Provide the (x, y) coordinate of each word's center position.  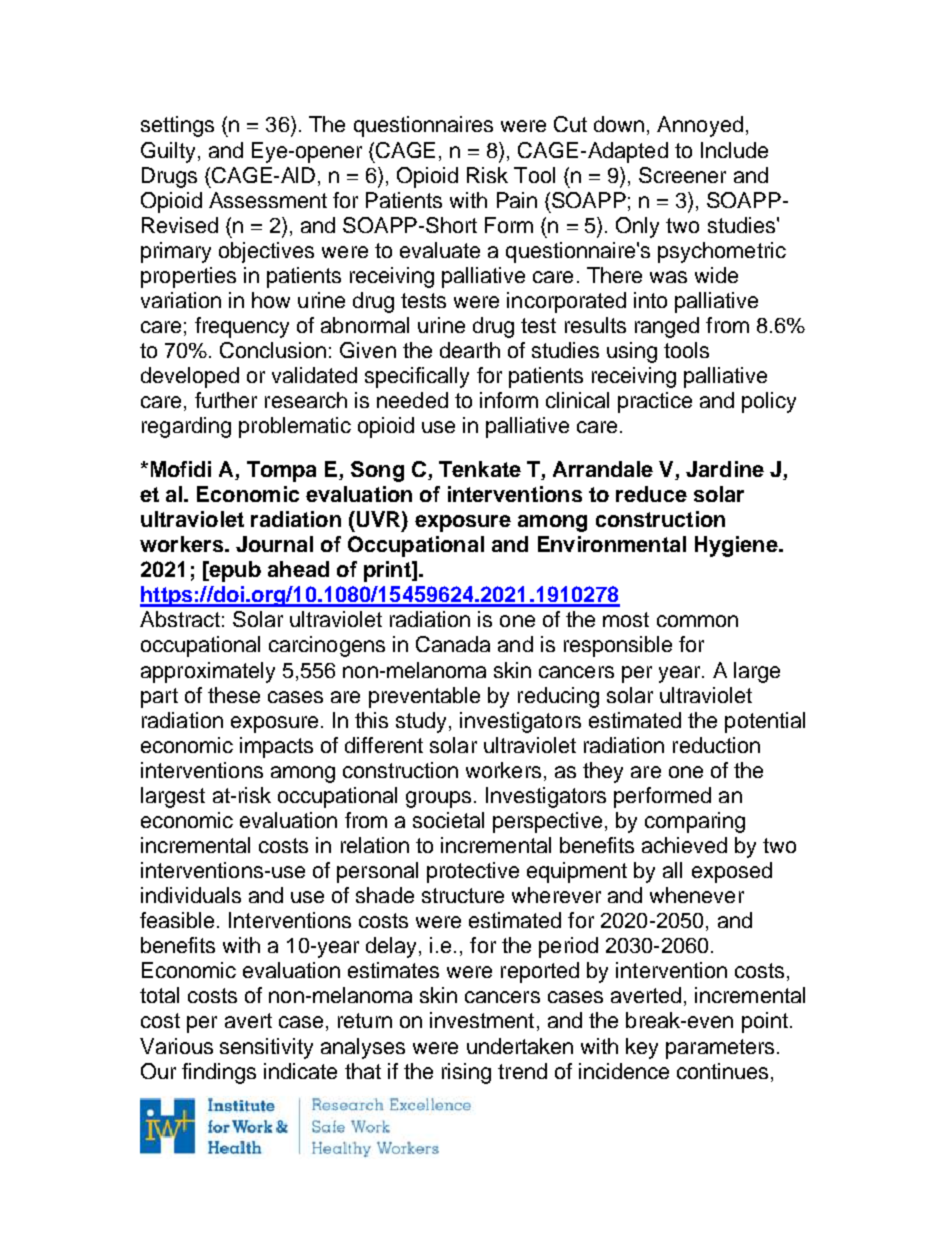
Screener (682, 175)
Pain (517, 200)
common (697, 621)
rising (466, 1073)
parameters (720, 1049)
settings (177, 126)
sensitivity (266, 1048)
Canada (453, 644)
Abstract (180, 619)
